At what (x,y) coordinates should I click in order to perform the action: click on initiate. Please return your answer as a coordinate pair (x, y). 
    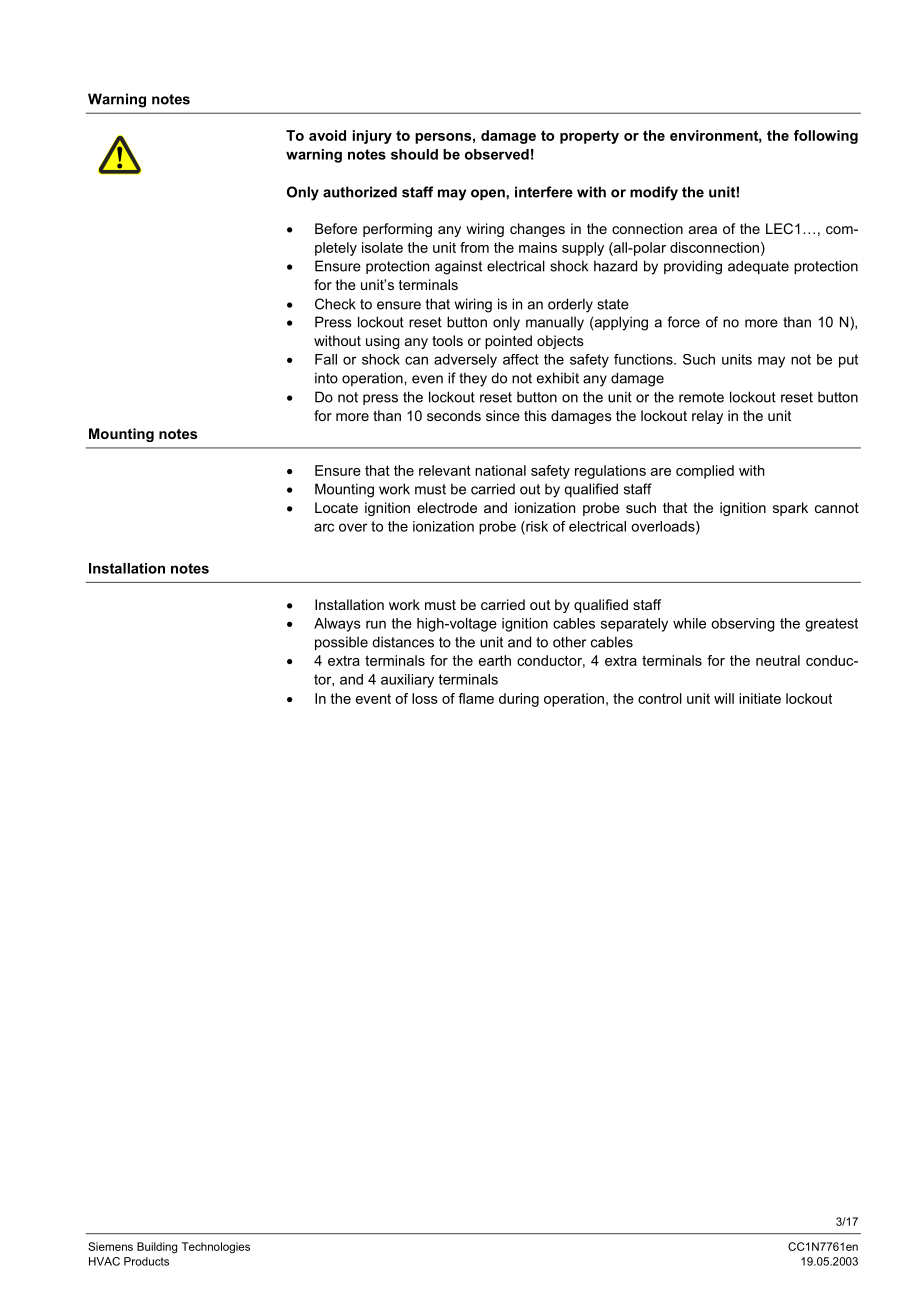
    Looking at the image, I should click on (760, 698).
